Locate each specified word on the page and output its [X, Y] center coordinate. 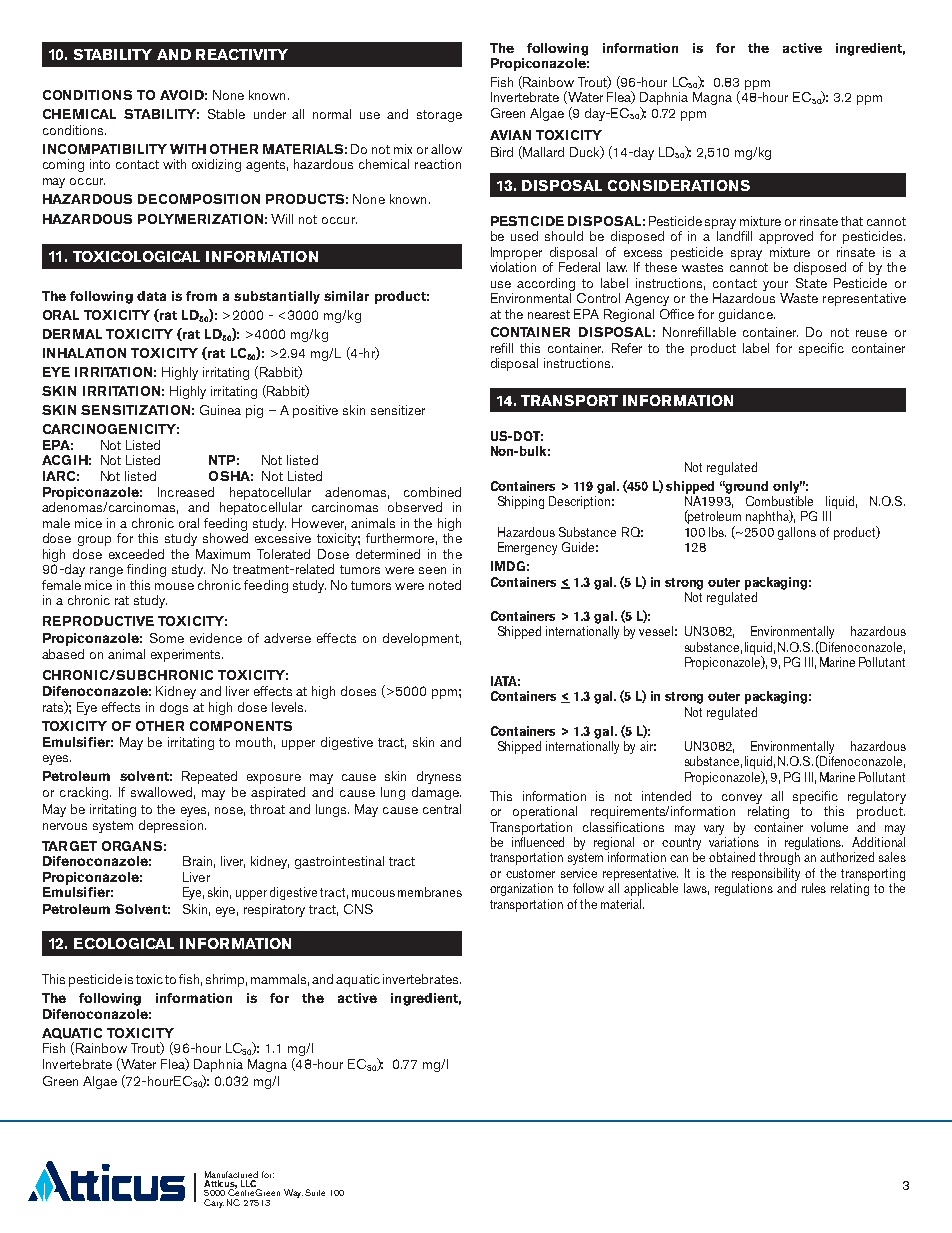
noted [445, 585]
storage [439, 116]
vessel [656, 631]
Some [167, 638]
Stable [226, 114]
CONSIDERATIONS [679, 185]
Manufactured [231, 1174]
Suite [315, 1192]
